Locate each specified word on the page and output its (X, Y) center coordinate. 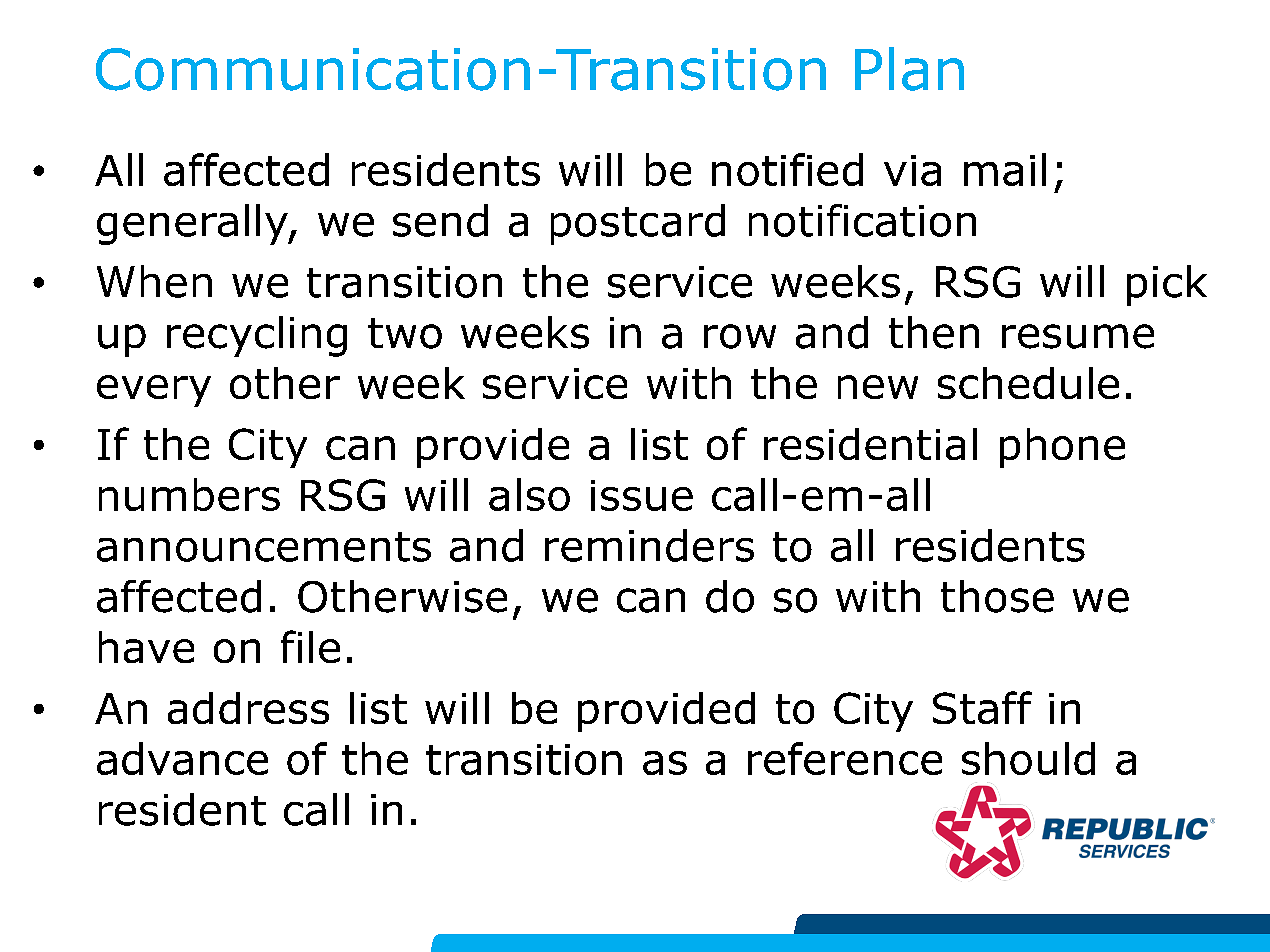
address (248, 708)
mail (1005, 169)
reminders (649, 545)
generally (193, 224)
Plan (909, 69)
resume (1078, 336)
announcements (264, 547)
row (740, 336)
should (1028, 758)
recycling (257, 336)
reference (845, 758)
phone (1062, 448)
